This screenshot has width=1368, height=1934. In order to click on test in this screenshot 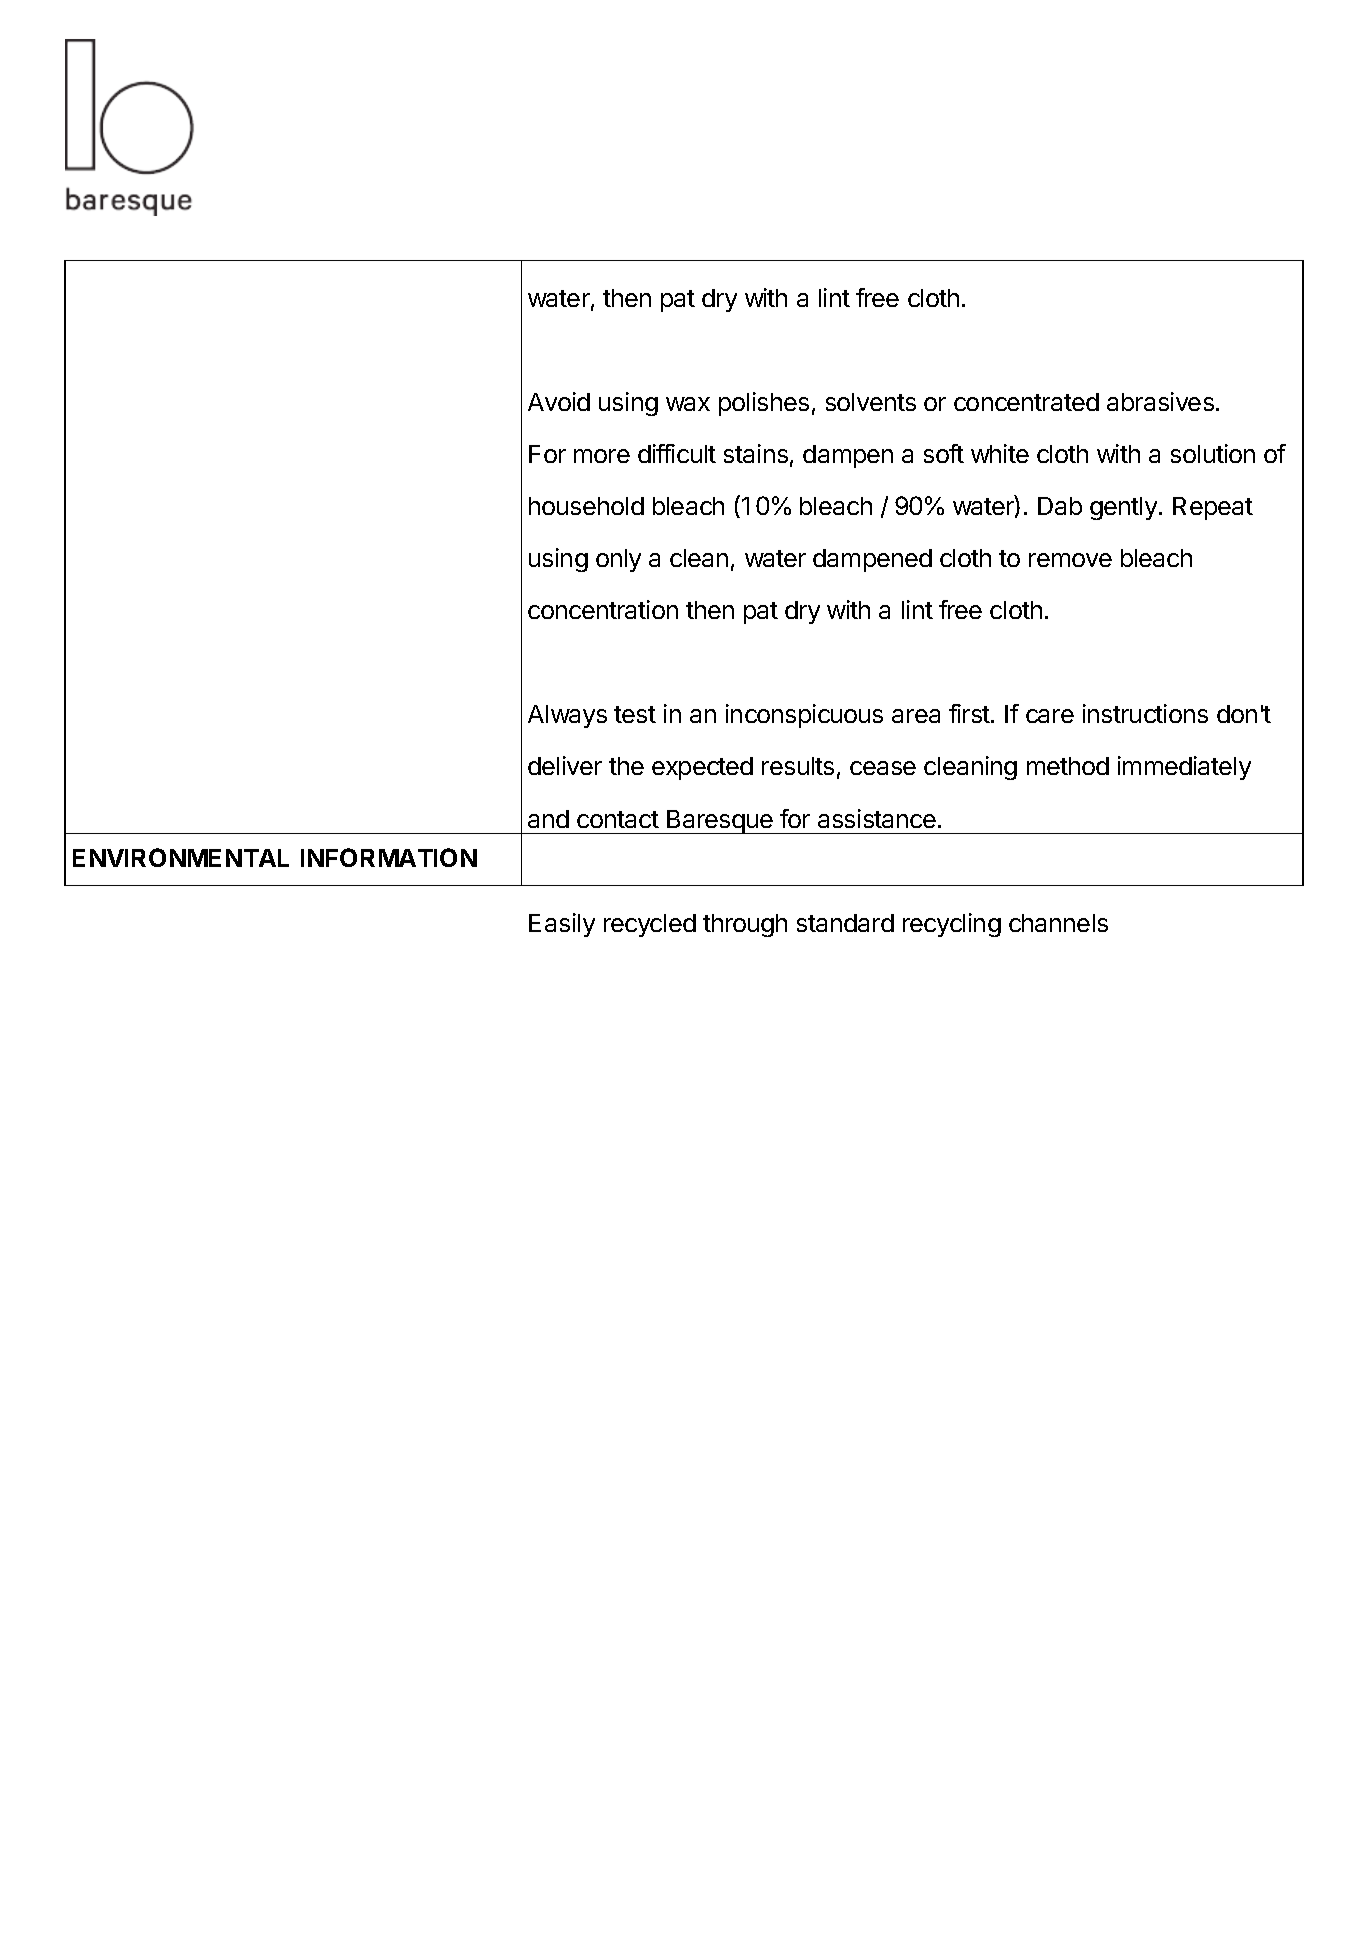, I will do `click(635, 714)`.
